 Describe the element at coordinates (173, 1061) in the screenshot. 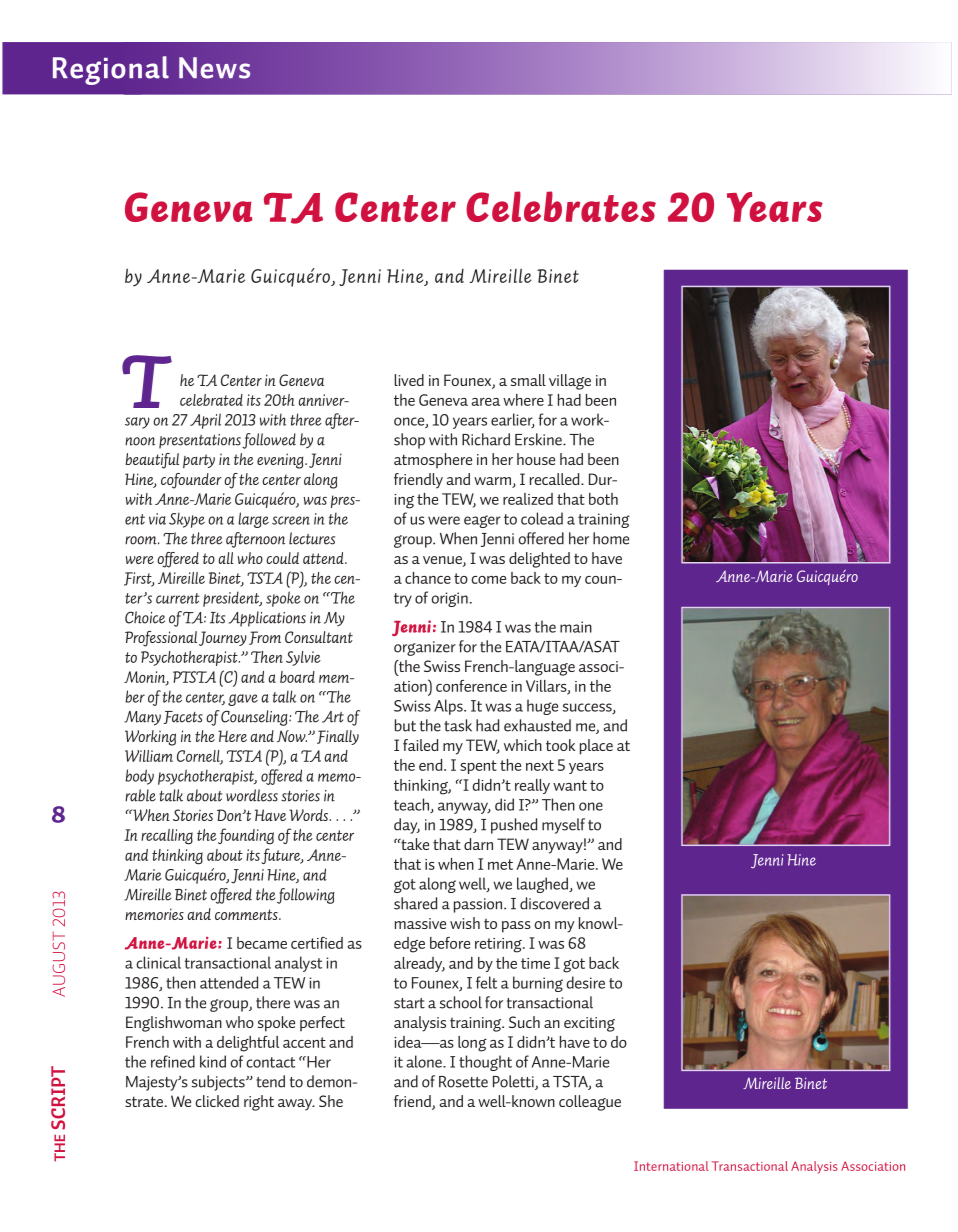

I see `refined` at that location.
